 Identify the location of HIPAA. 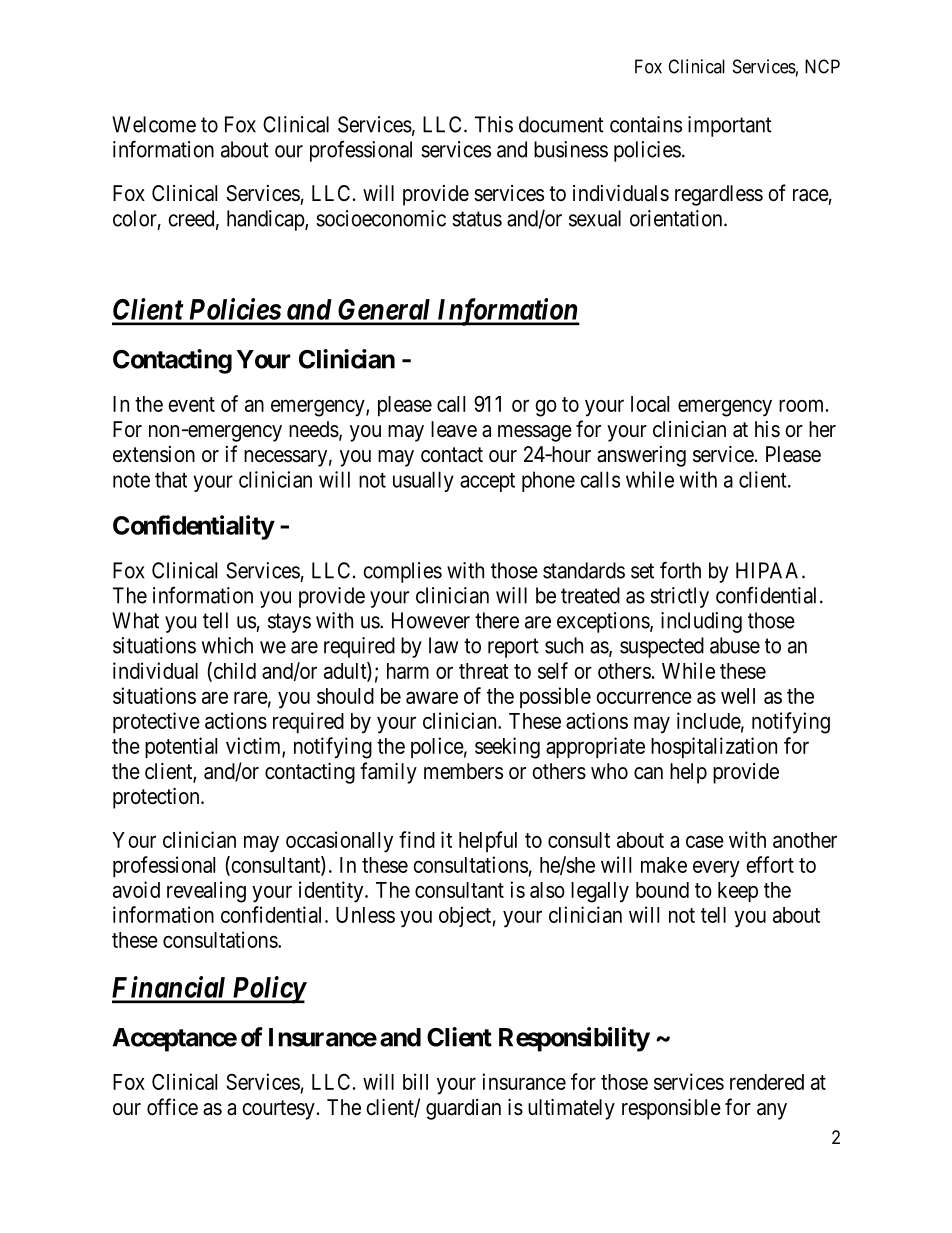
(769, 570).
